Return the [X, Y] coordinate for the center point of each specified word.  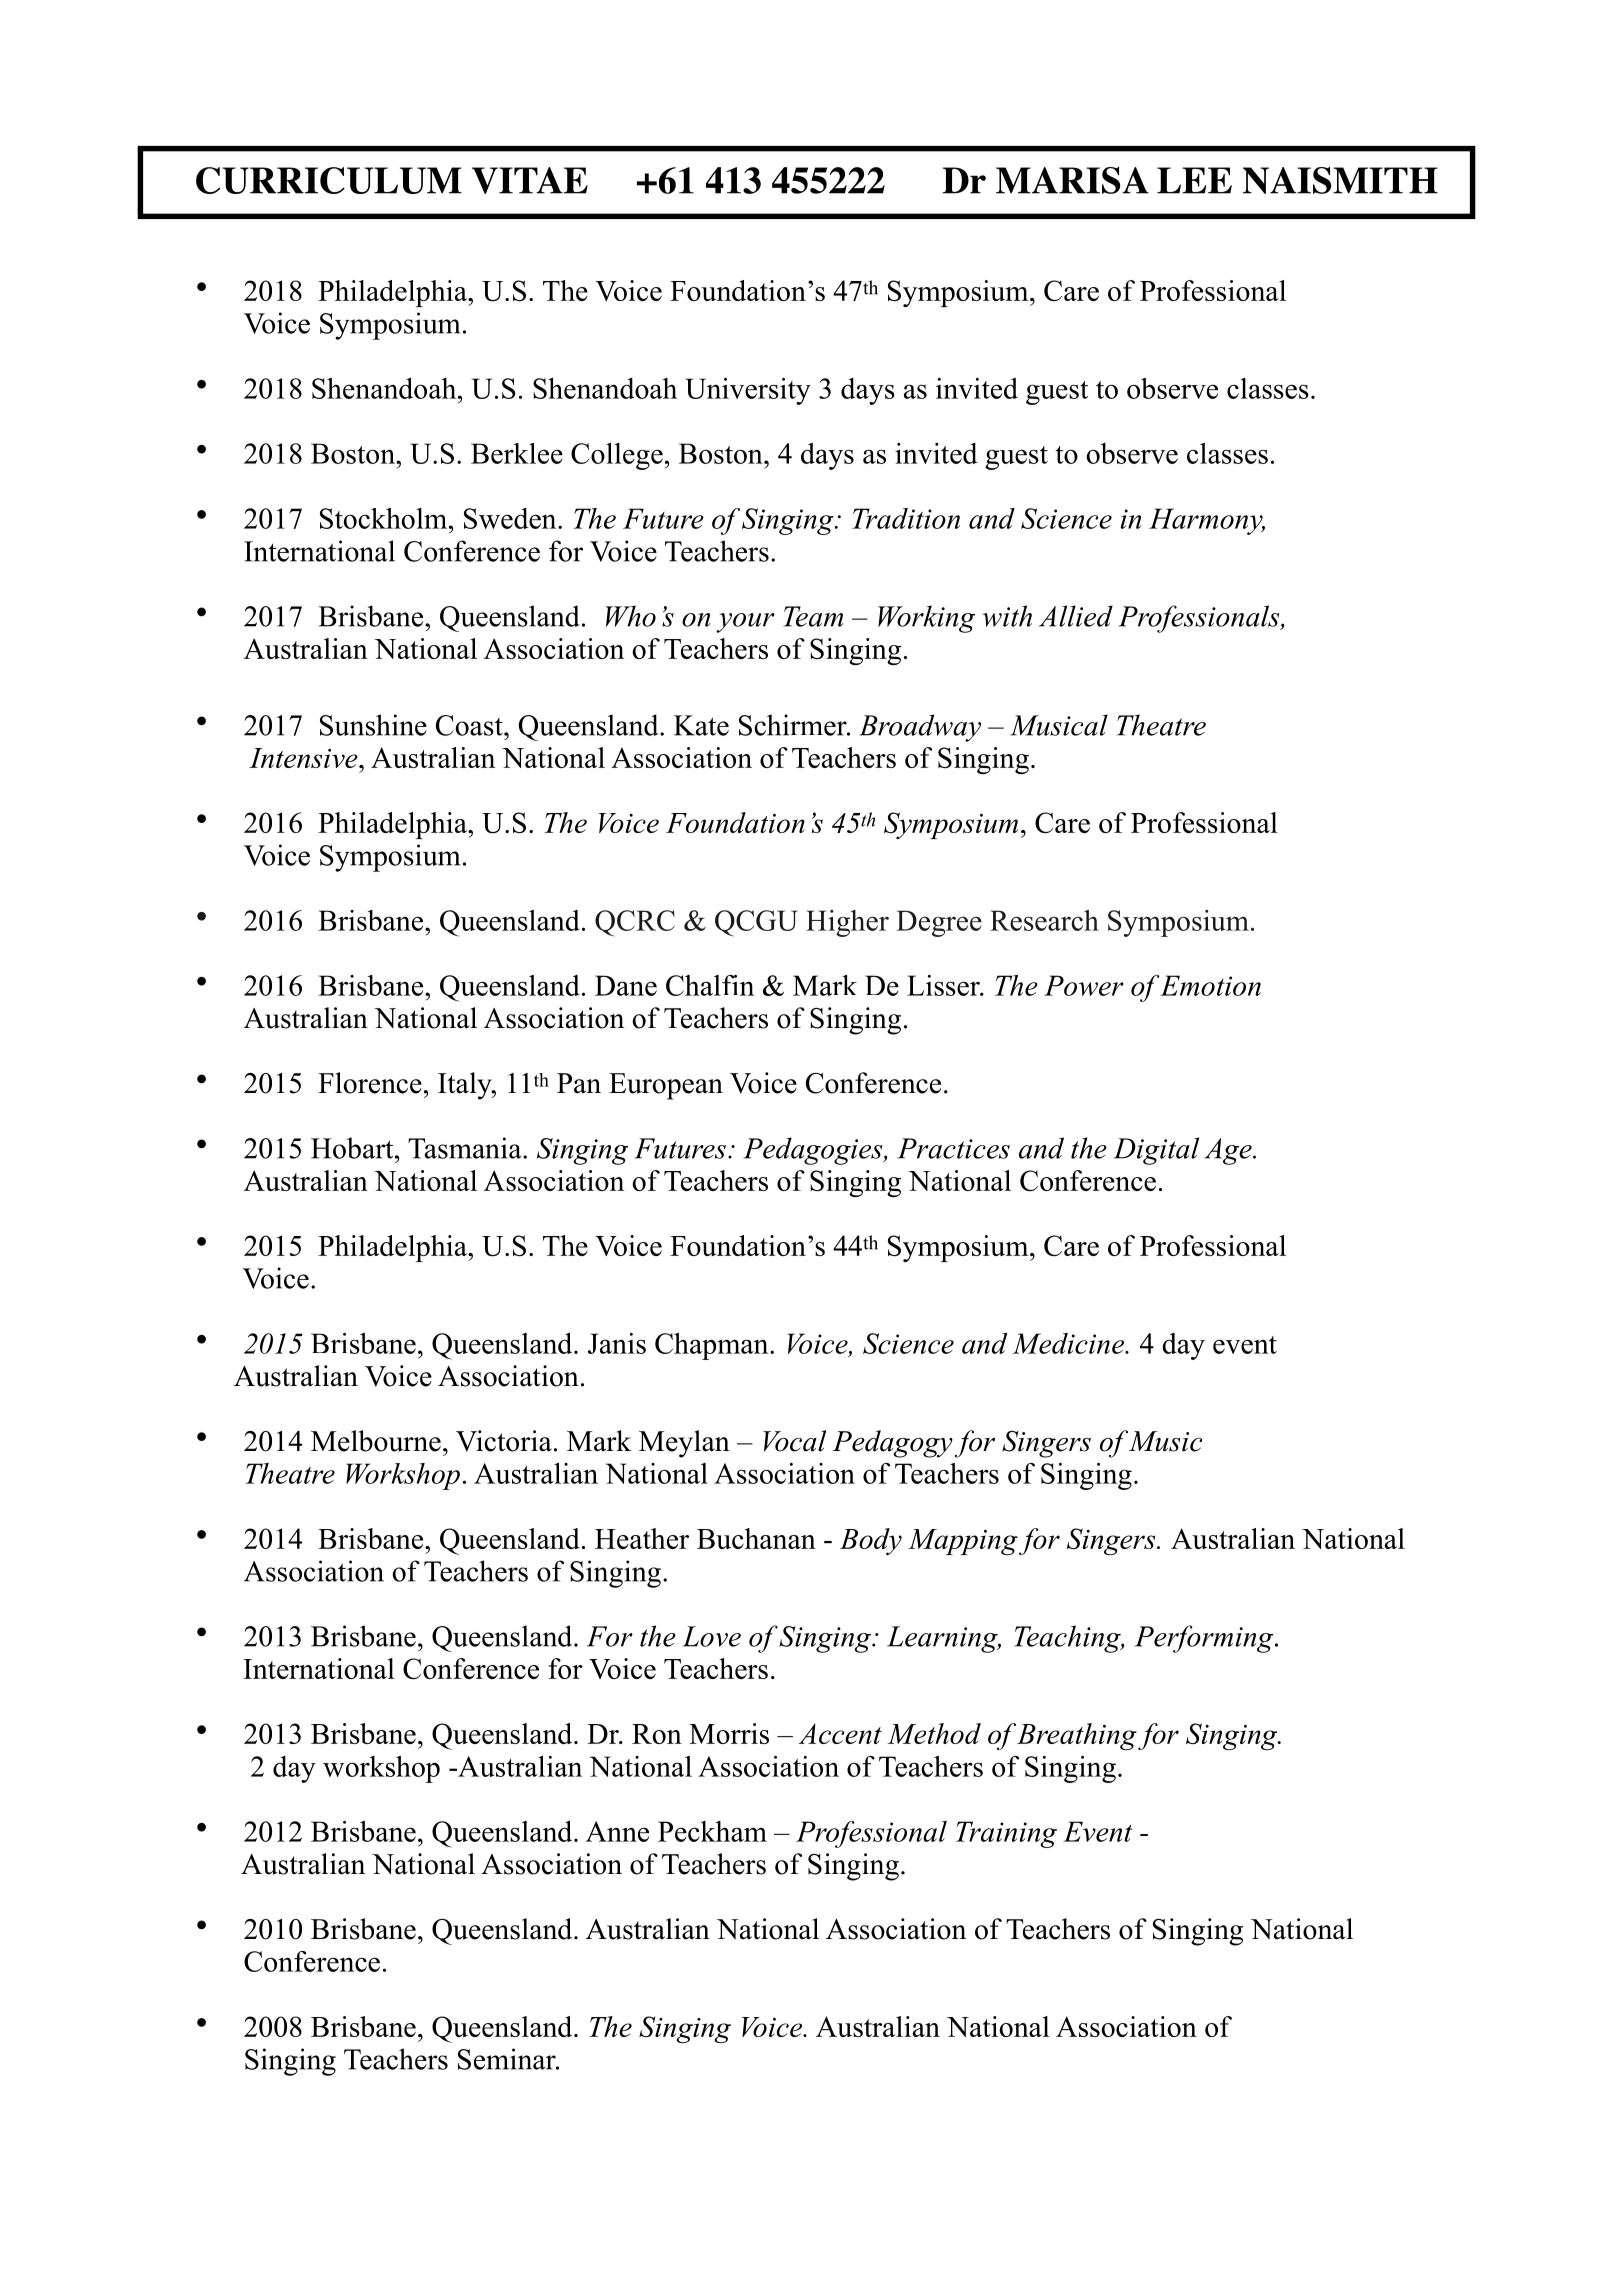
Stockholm [385, 518]
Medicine [1069, 1343]
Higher [847, 923]
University [748, 391]
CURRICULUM [329, 180]
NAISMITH [1340, 180]
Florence [370, 1083]
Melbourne [376, 1441]
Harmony [1207, 521]
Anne [617, 1831]
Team [814, 616]
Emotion [1210, 985]
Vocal [794, 1441]
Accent [840, 1734]
